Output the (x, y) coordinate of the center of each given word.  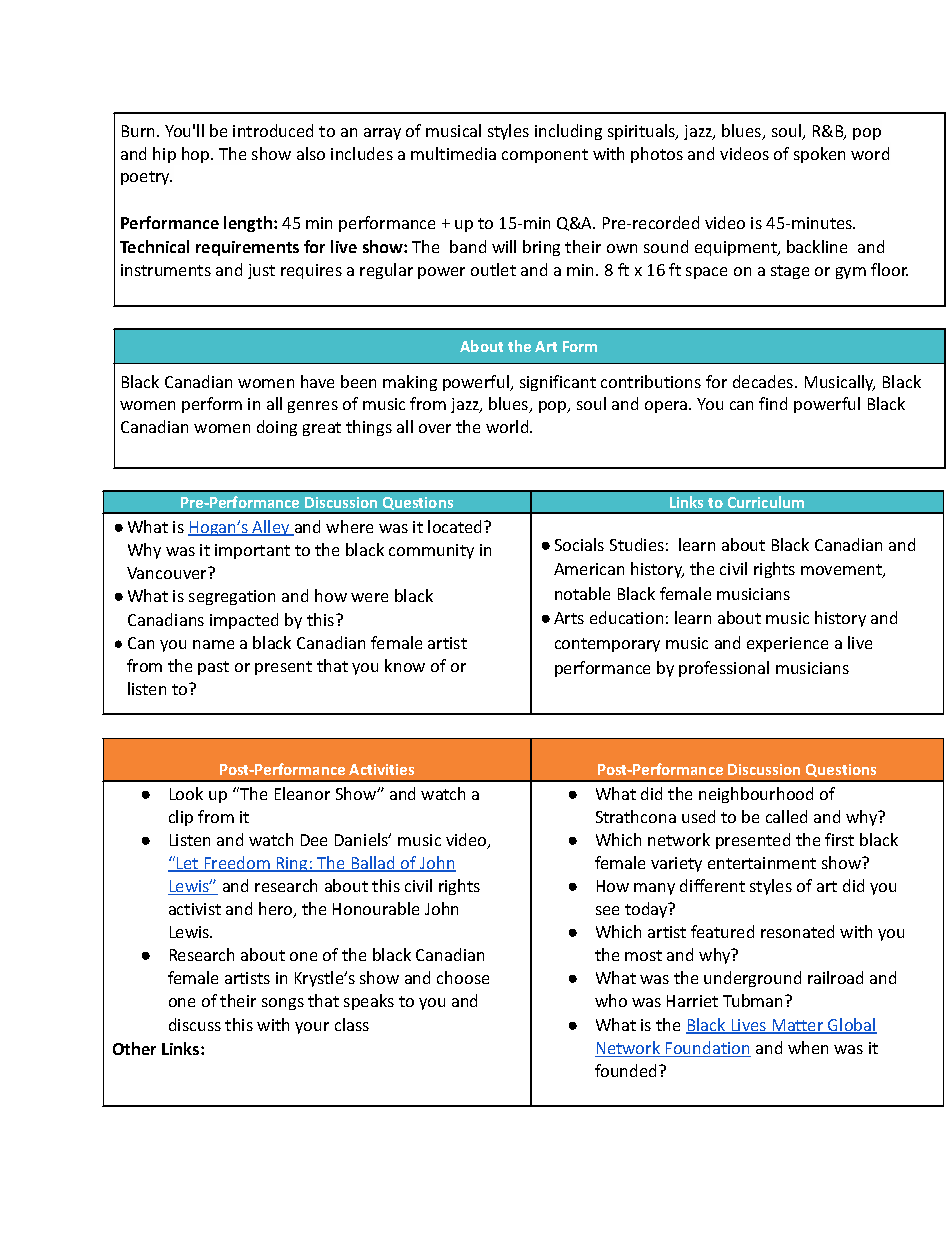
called (786, 816)
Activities (381, 769)
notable (582, 593)
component (545, 156)
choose (463, 977)
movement (842, 571)
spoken (819, 155)
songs (283, 1004)
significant (558, 383)
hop (197, 155)
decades (764, 381)
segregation (232, 597)
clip (181, 818)
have (317, 381)
